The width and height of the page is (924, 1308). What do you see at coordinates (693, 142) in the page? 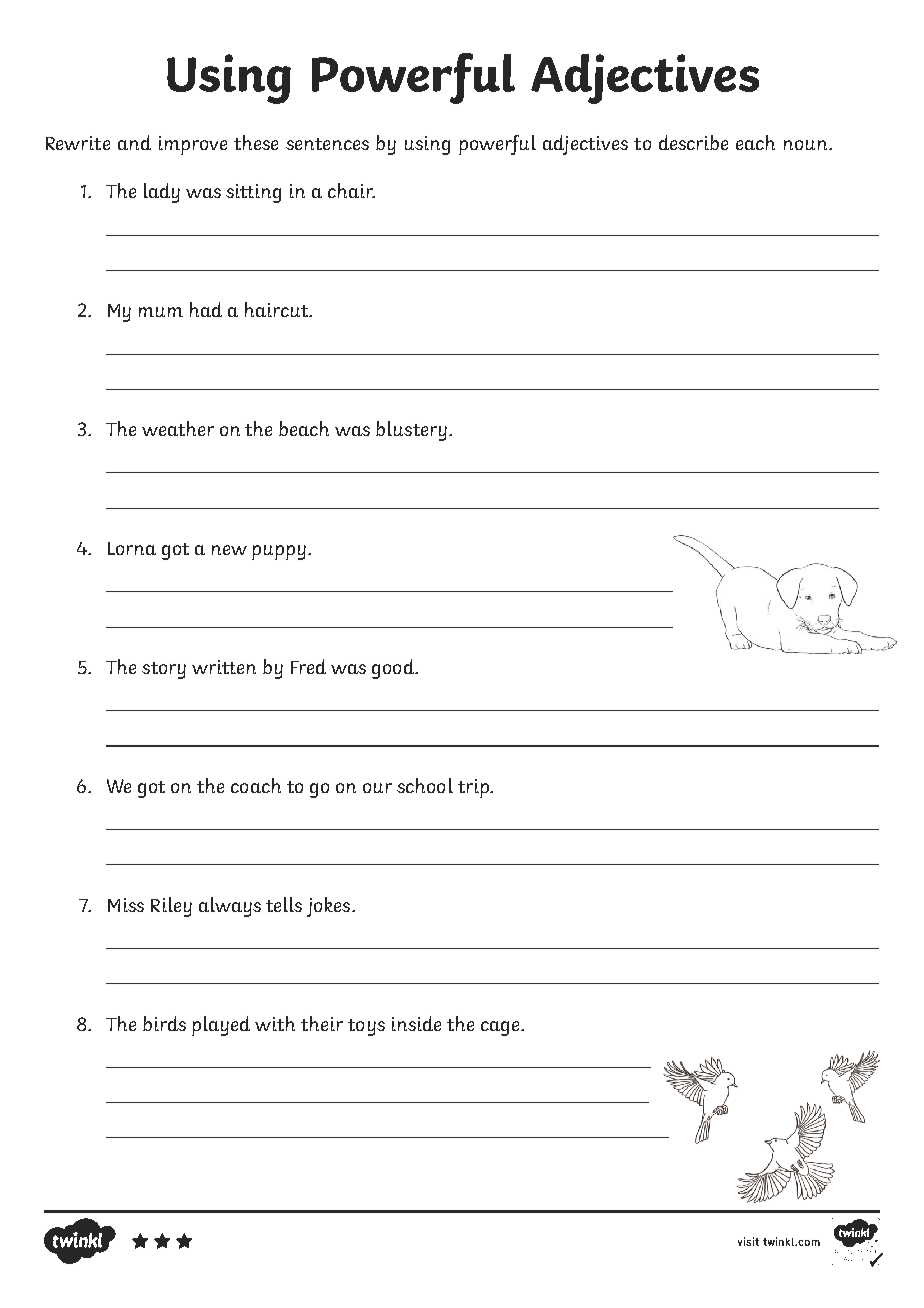
I see `describe` at bounding box center [693, 142].
